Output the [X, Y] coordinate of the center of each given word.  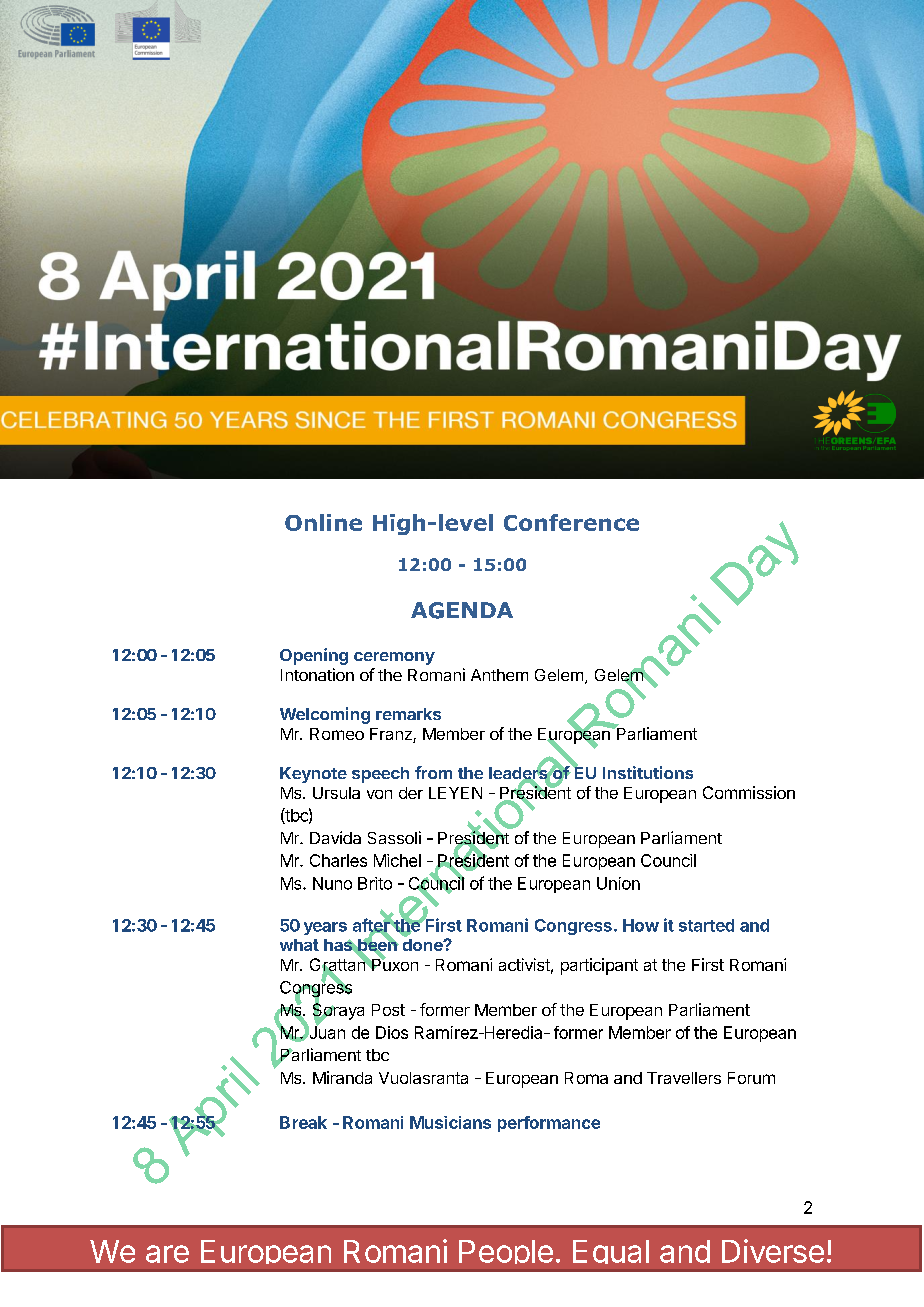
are [167, 1254]
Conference [571, 522]
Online [323, 522]
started [706, 925]
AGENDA [462, 610]
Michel [397, 860]
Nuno [332, 883]
